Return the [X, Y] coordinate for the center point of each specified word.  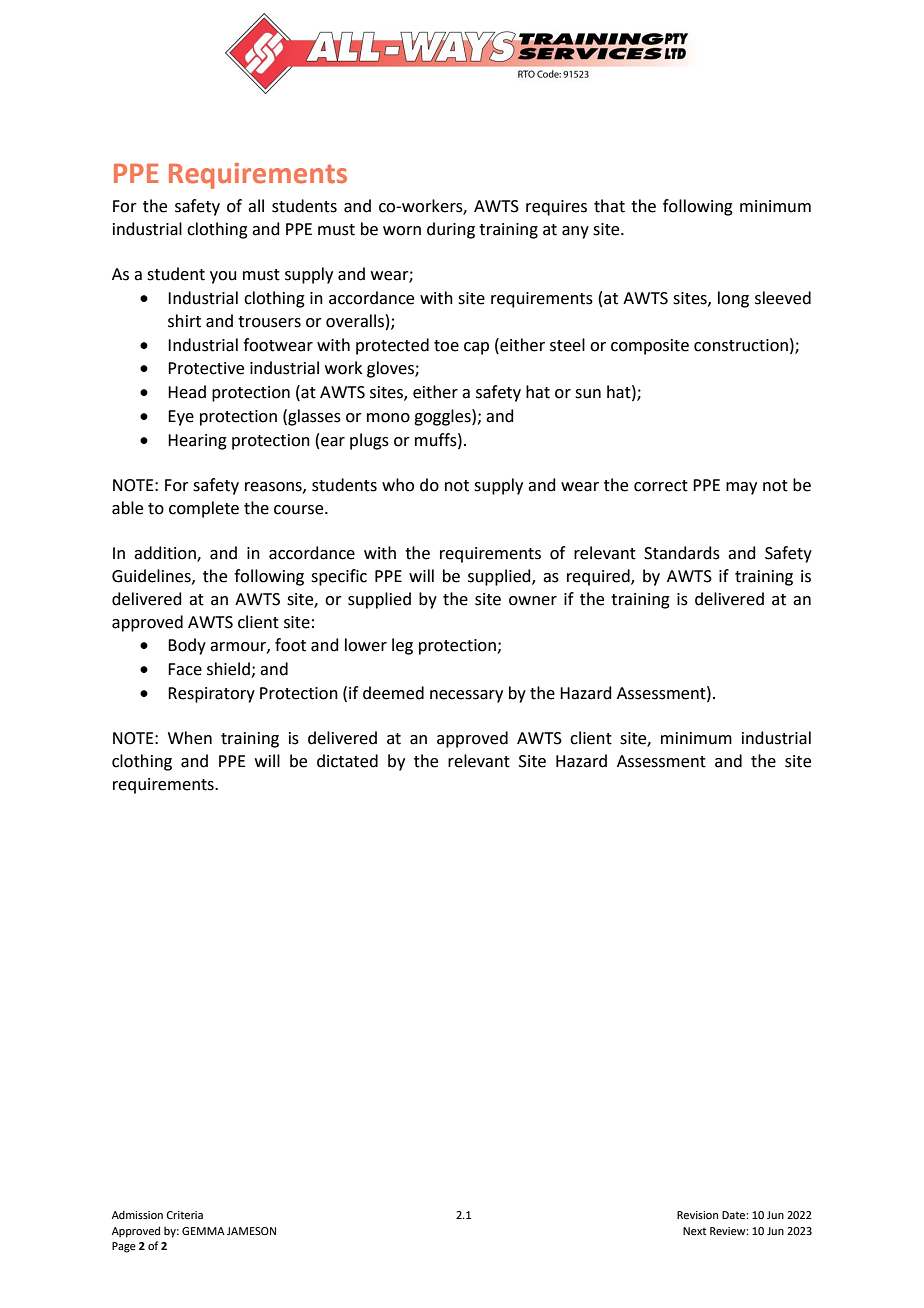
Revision [697, 1215]
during [451, 230]
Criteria [185, 1215]
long [733, 299]
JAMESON [251, 1231]
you [223, 277]
